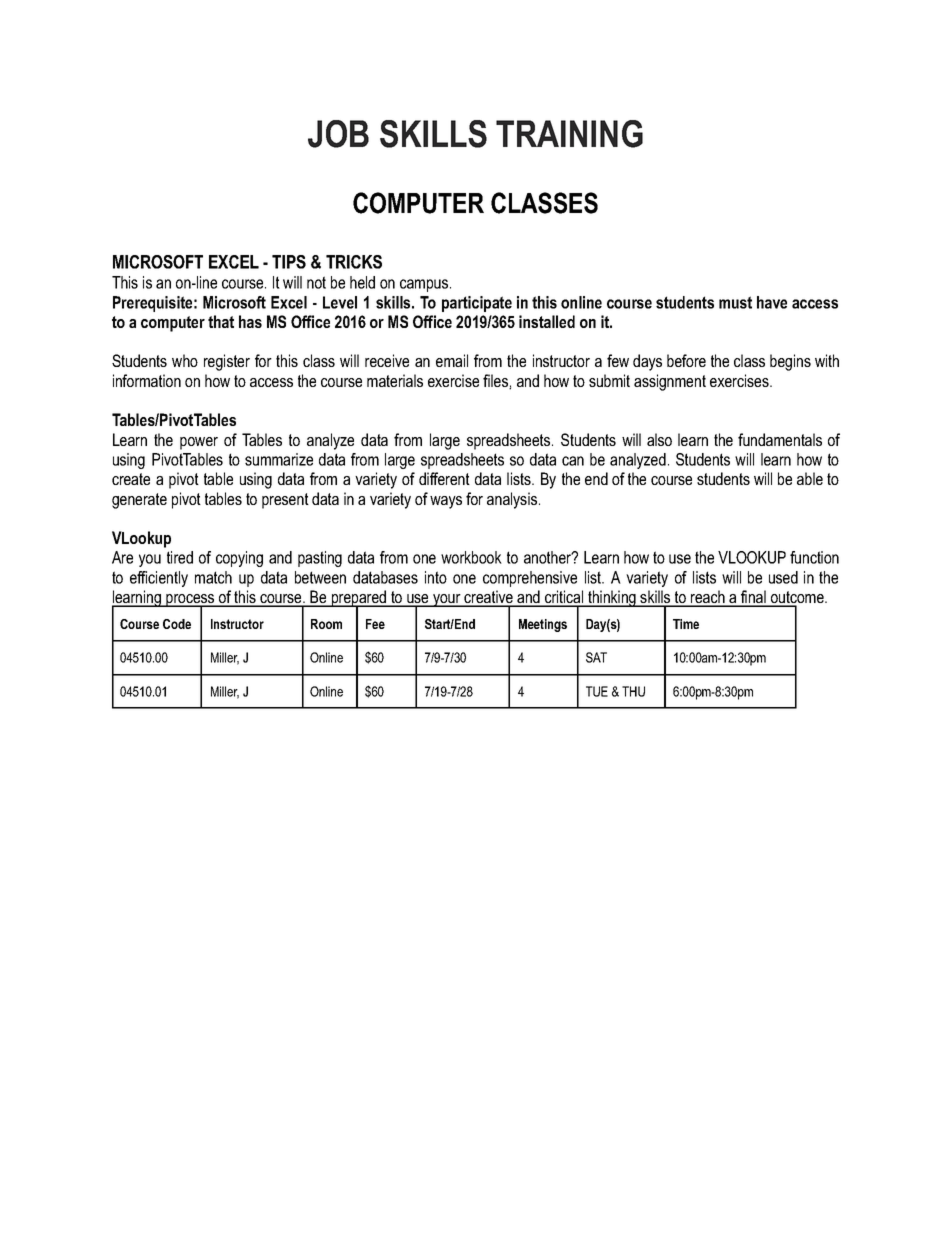  Describe the element at coordinates (199, 443) in the screenshot. I see `power` at that location.
